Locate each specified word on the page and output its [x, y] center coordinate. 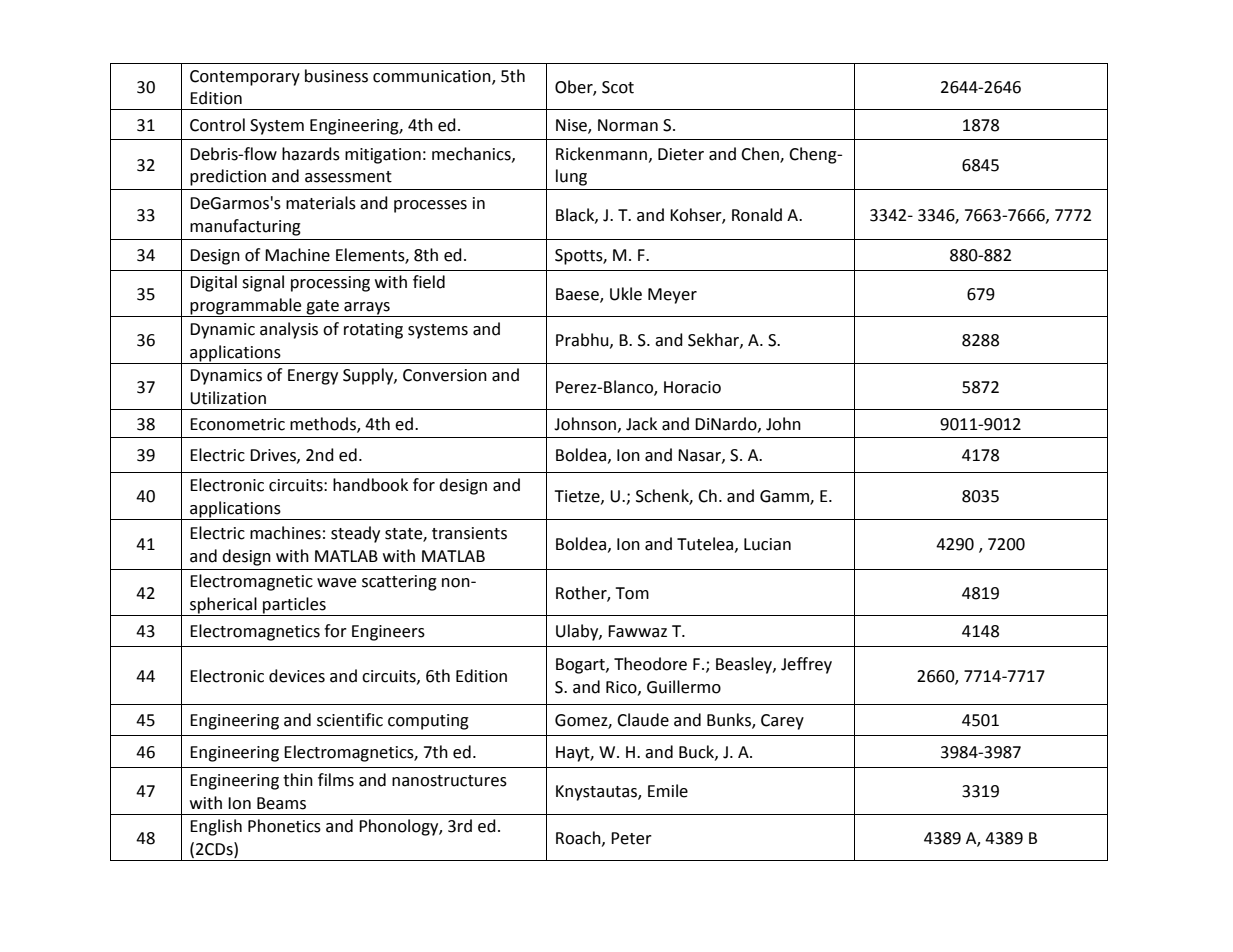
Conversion [445, 375]
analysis [289, 330]
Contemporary [245, 78]
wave [336, 583]
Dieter [681, 154]
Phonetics [284, 826]
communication [433, 77]
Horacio [692, 387]
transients [469, 533]
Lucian [767, 544]
